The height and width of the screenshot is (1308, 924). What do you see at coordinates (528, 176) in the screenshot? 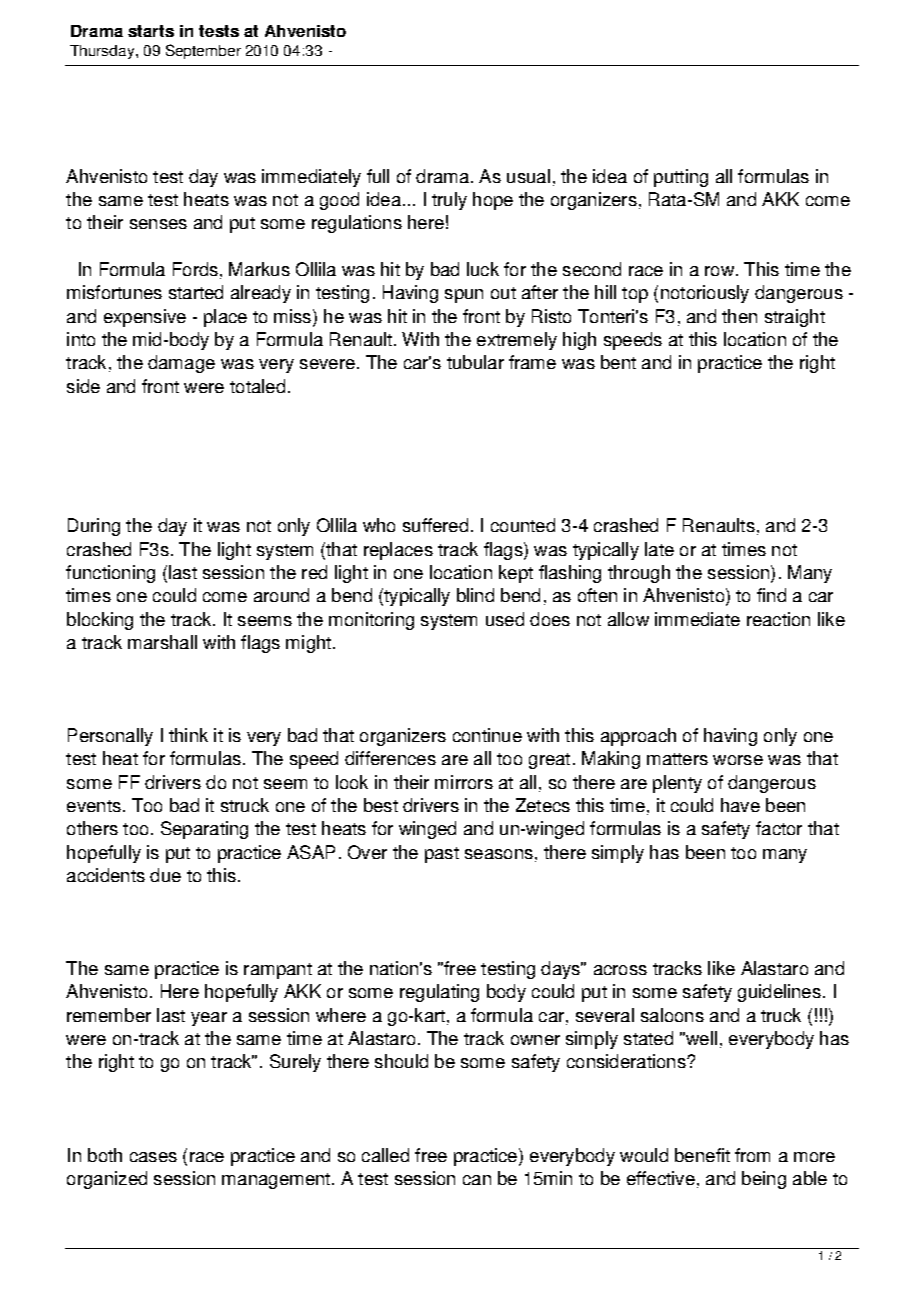
I see `usual` at bounding box center [528, 176].
